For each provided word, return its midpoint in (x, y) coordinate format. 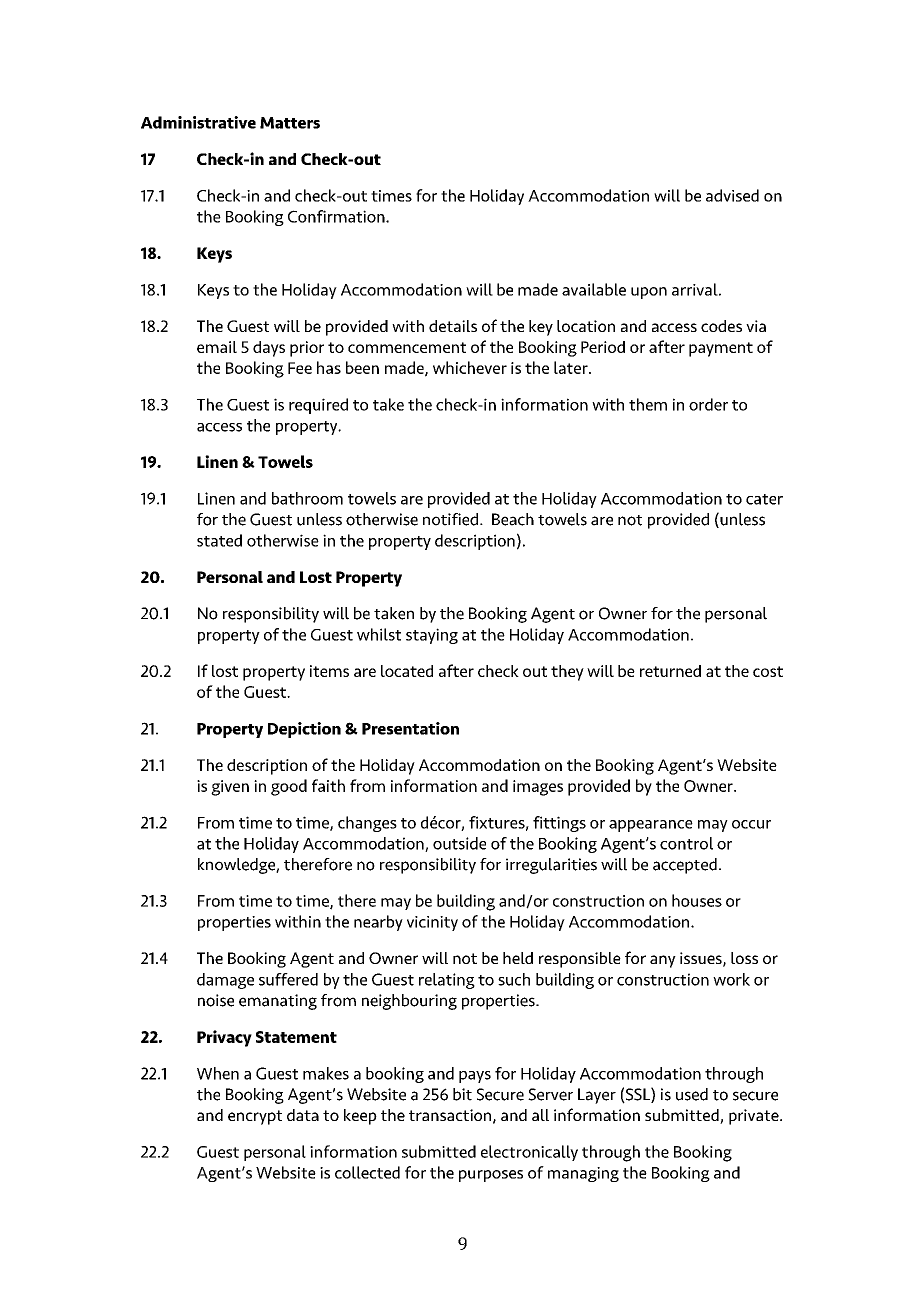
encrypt (255, 1117)
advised (732, 195)
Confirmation (337, 216)
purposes (491, 1176)
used (692, 1094)
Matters (290, 123)
